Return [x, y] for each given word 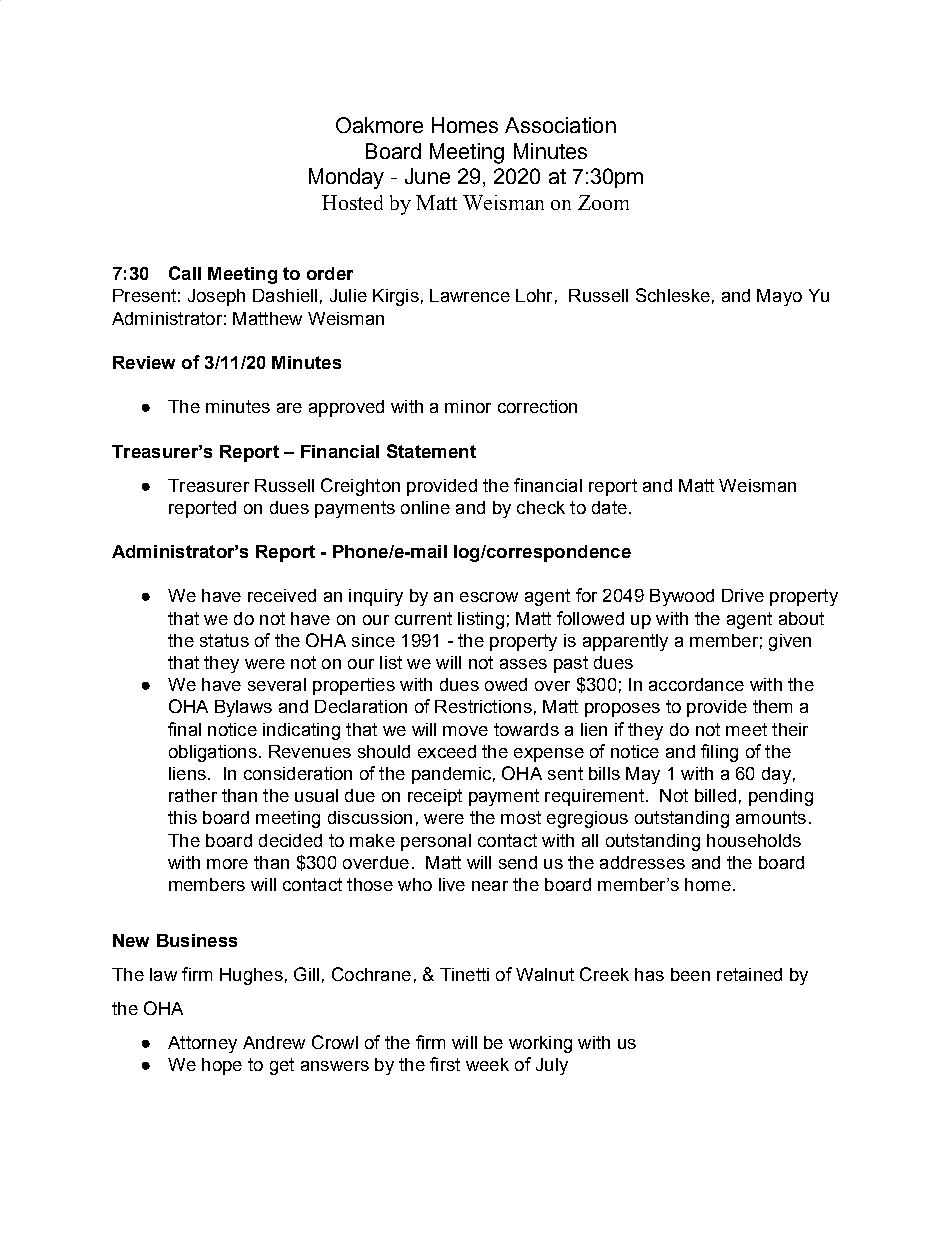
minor [468, 406]
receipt [435, 797]
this [182, 817]
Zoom [603, 202]
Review [144, 362]
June [427, 176]
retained [749, 974]
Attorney [202, 1044]
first [445, 1064]
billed [715, 795]
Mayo [779, 297]
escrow [489, 597]
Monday [346, 178]
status [224, 640]
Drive [743, 595]
